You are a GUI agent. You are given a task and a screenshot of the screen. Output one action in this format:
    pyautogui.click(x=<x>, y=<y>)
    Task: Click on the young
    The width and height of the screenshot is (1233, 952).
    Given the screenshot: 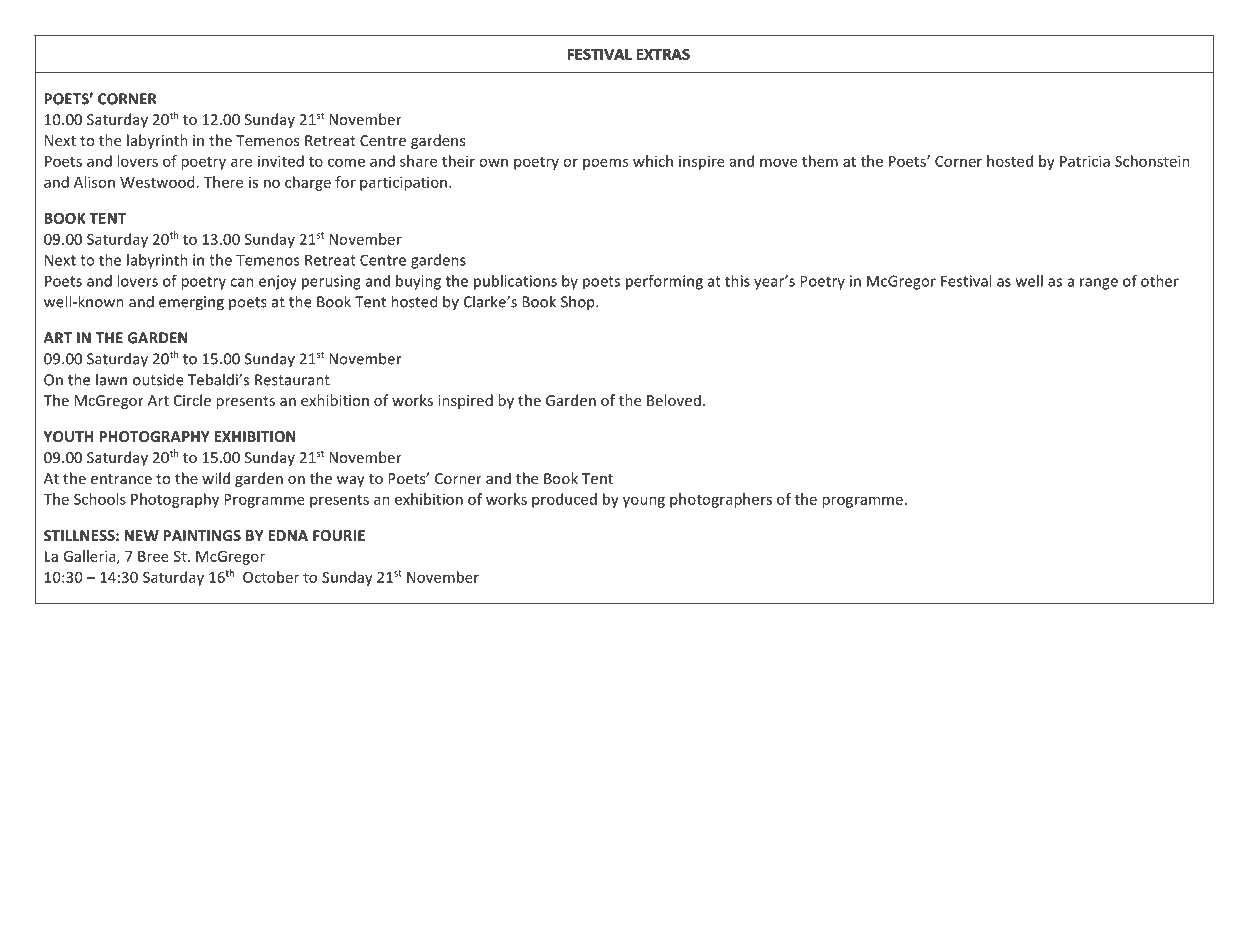 What is the action you would take?
    pyautogui.click(x=644, y=502)
